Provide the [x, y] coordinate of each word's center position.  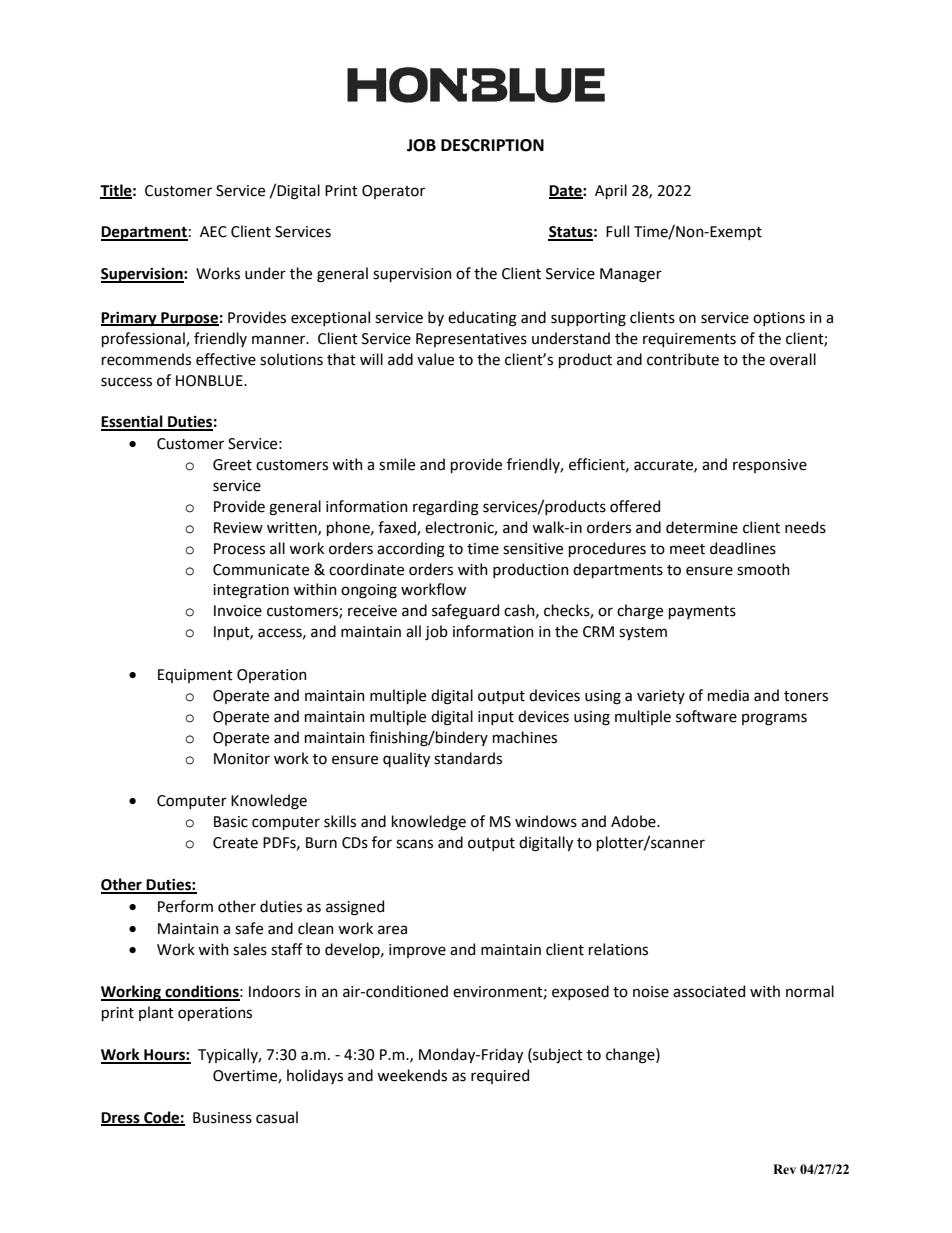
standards [468, 758]
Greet [232, 465]
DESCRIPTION [492, 145]
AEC [213, 232]
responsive [770, 466]
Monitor [242, 759]
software [706, 716]
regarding [446, 508]
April [611, 191]
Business [222, 1118]
